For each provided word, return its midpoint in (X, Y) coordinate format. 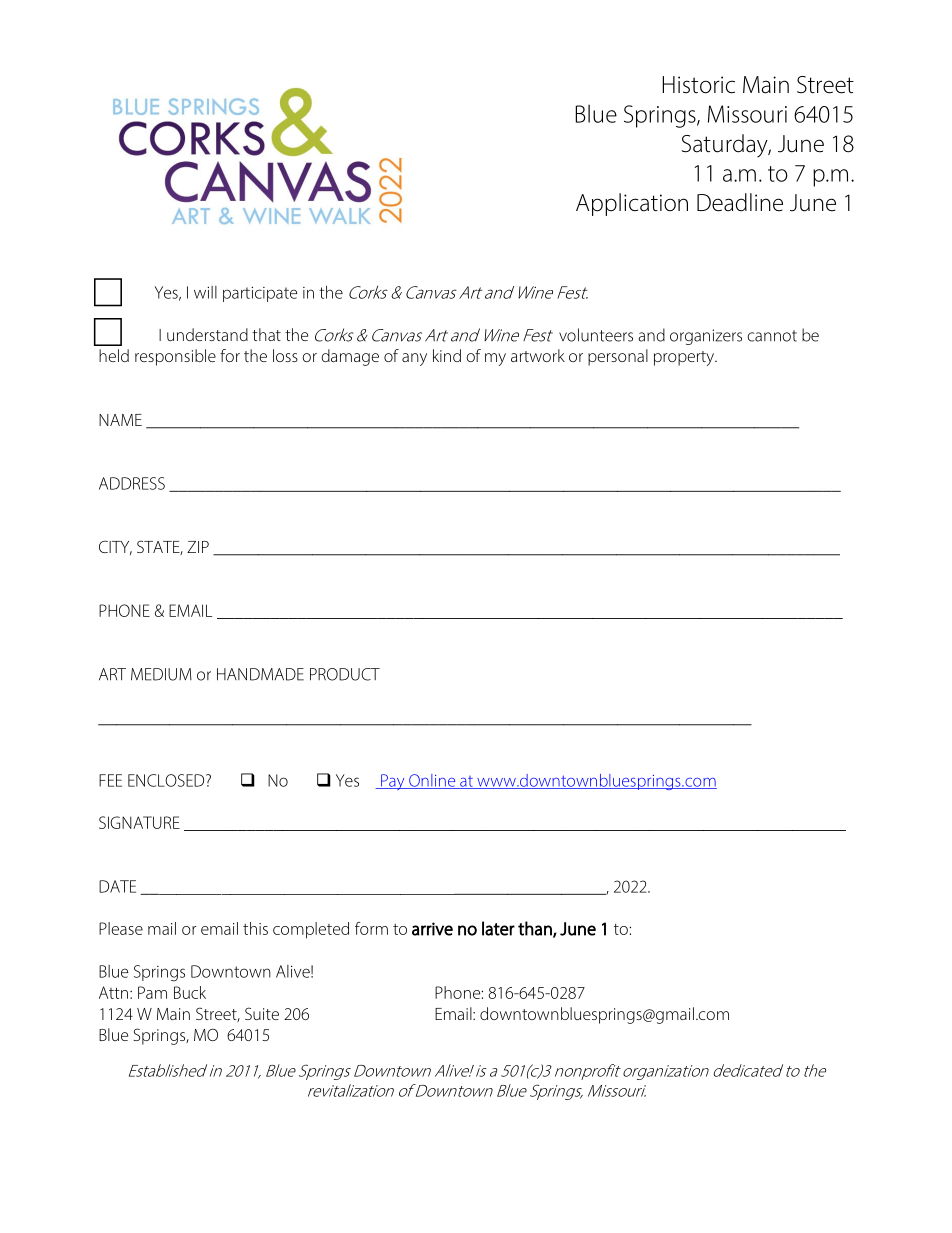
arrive (432, 929)
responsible (175, 357)
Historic (698, 85)
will (205, 292)
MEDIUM (161, 674)
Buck (190, 992)
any (414, 359)
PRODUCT (345, 674)
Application (632, 204)
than (536, 929)
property (685, 358)
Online (432, 781)
